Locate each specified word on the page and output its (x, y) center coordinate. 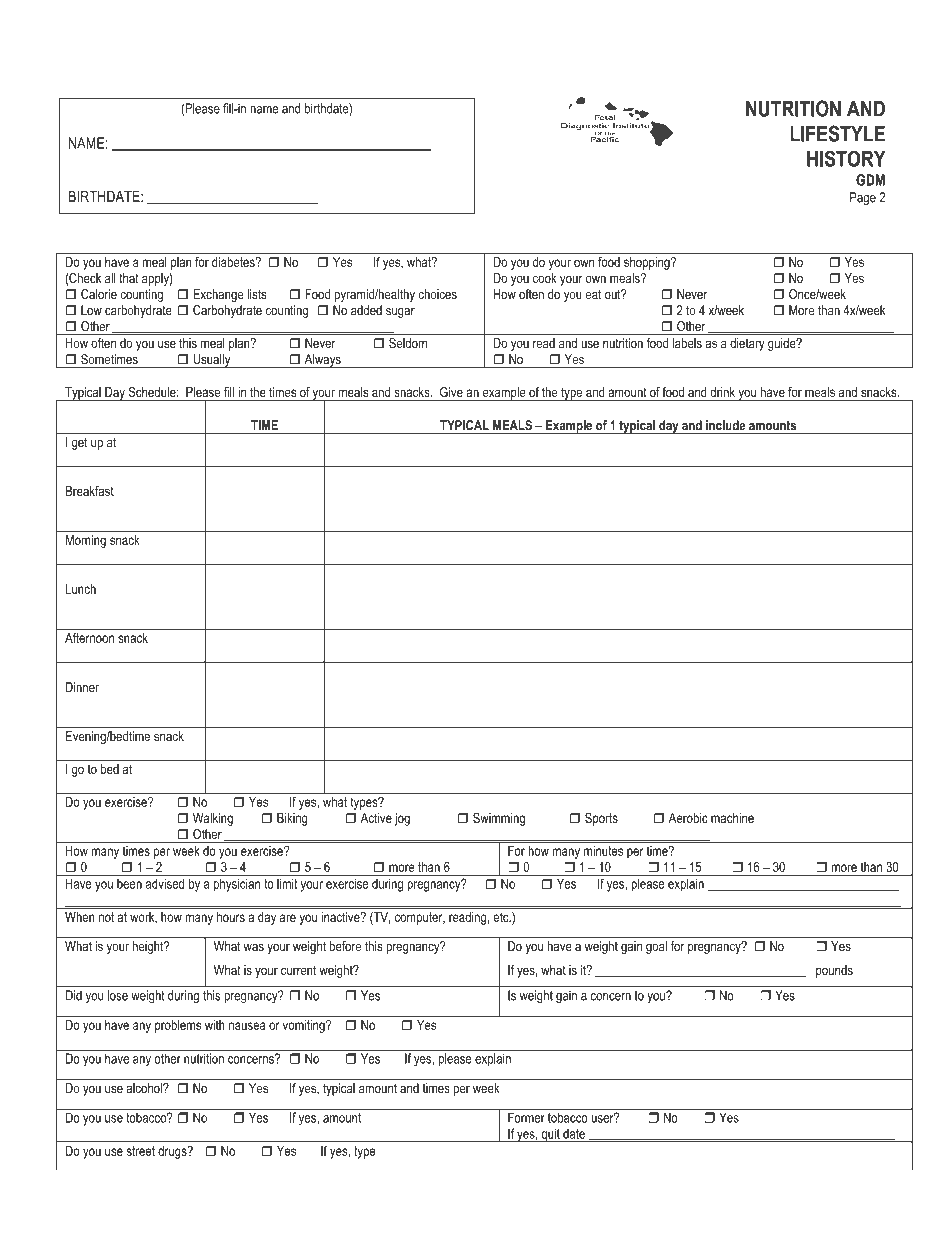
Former (526, 1117)
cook (545, 278)
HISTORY (846, 158)
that (129, 278)
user (603, 1118)
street (141, 1151)
